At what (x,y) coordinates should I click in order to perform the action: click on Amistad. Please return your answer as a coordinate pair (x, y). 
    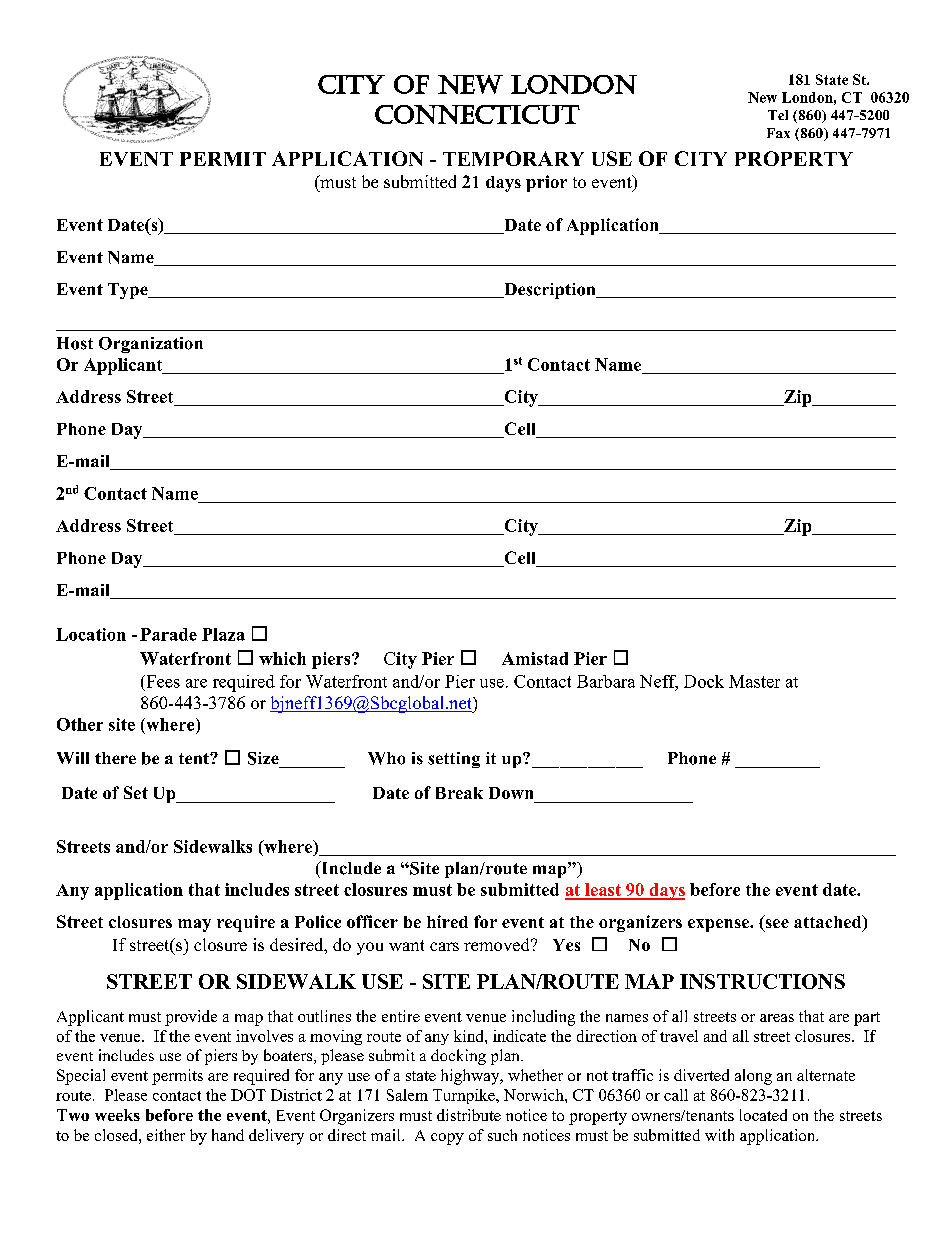
    Looking at the image, I should click on (535, 658).
